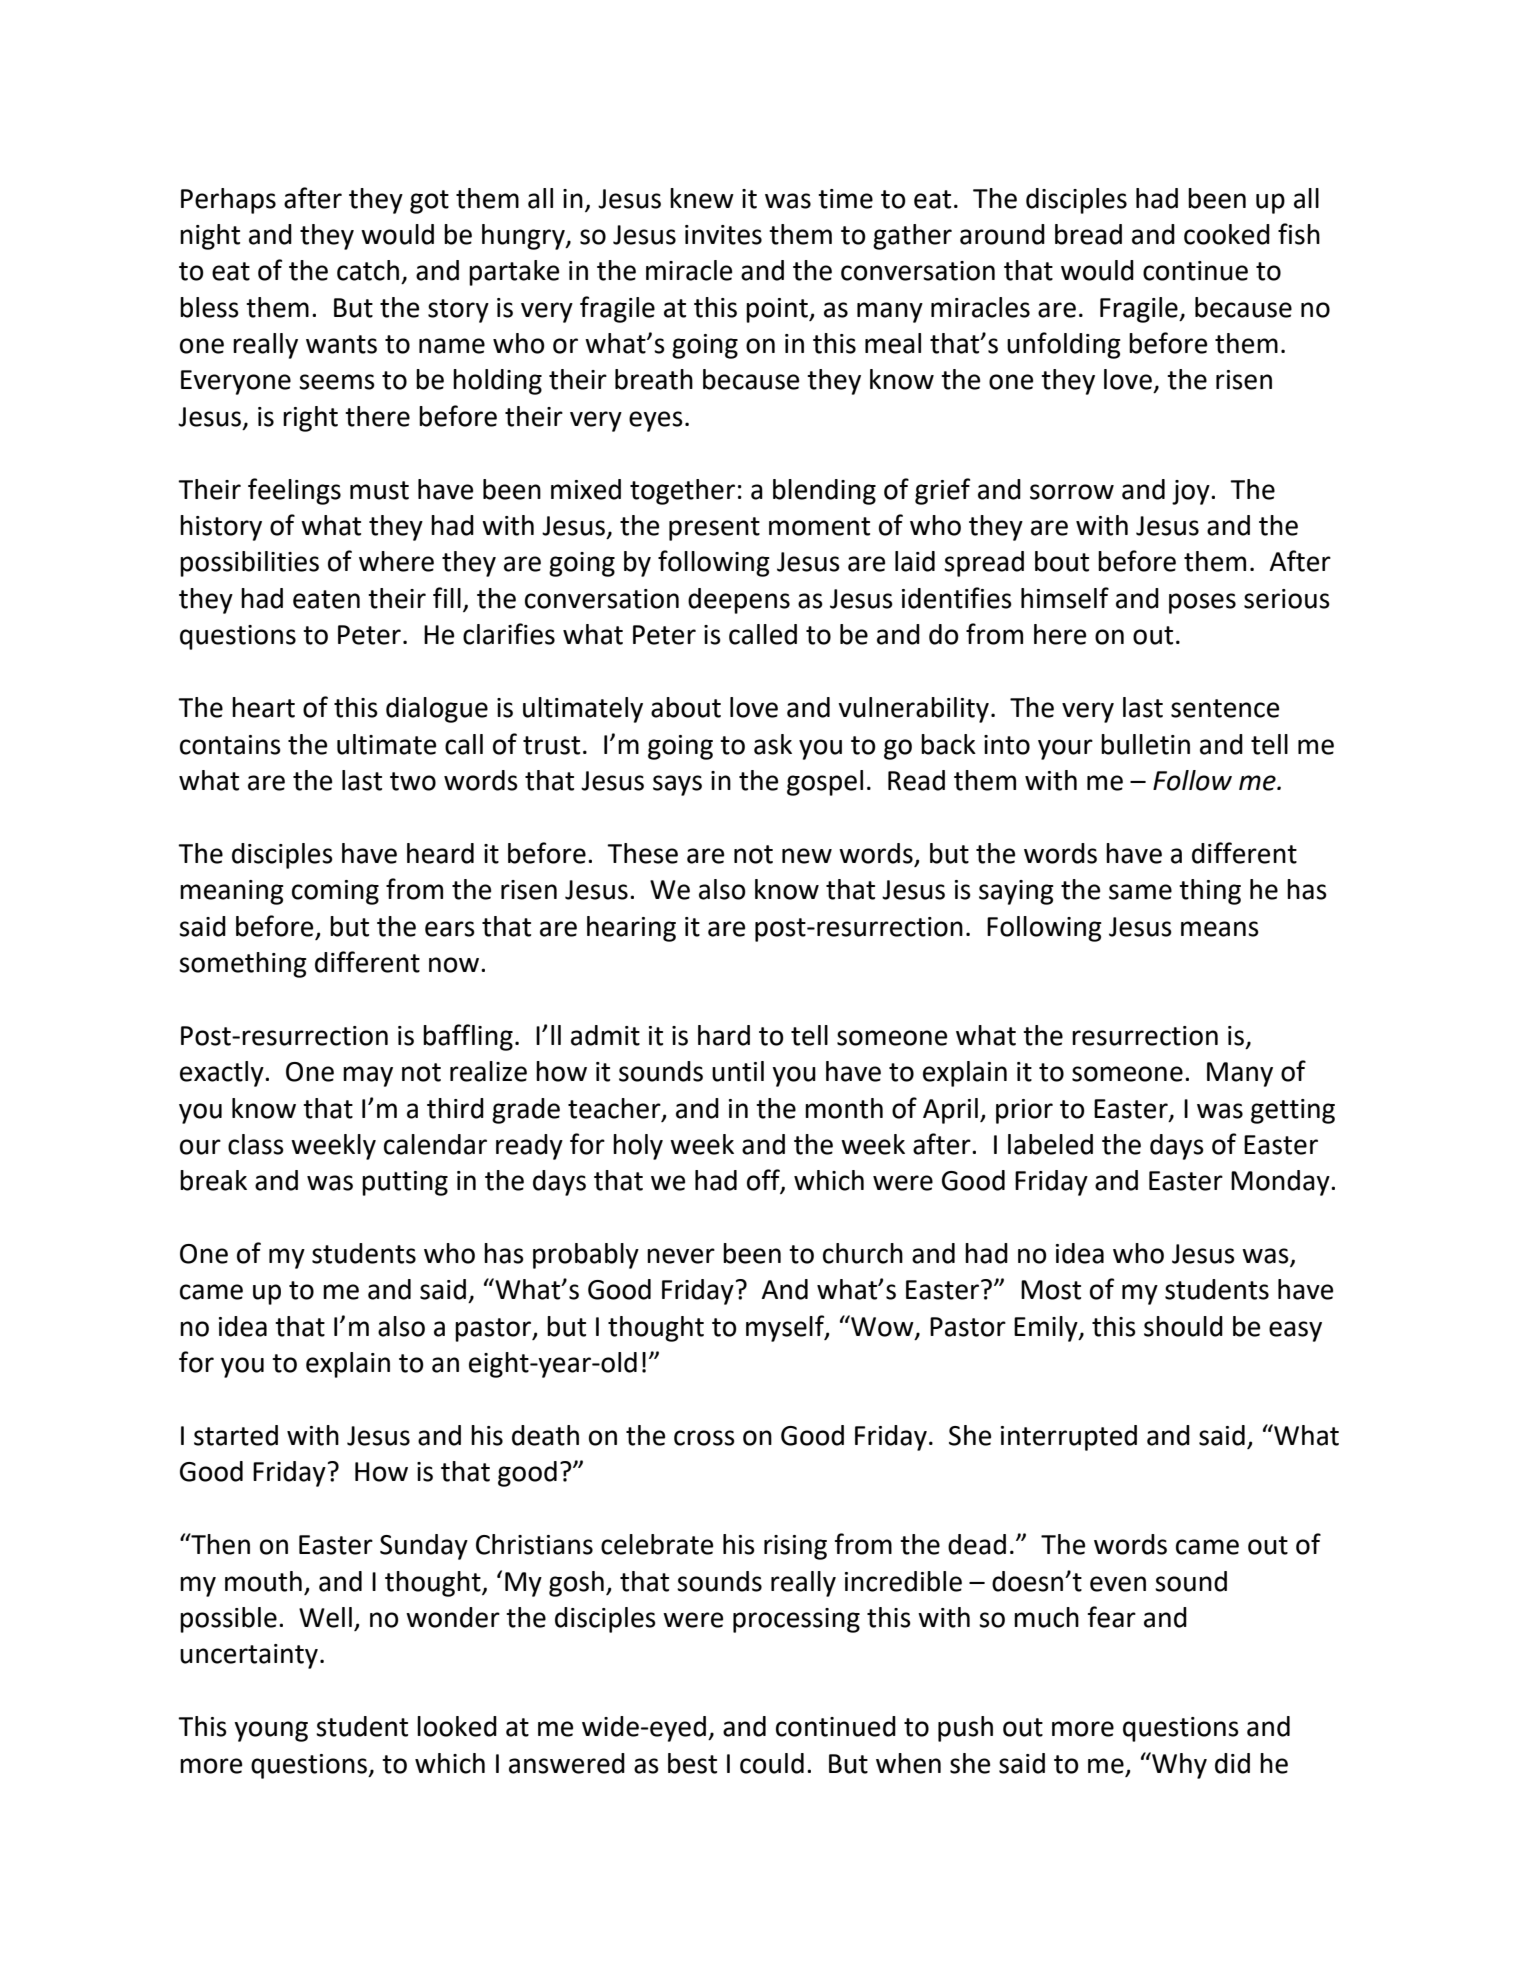  I want to click on Why, so click(1178, 1765).
